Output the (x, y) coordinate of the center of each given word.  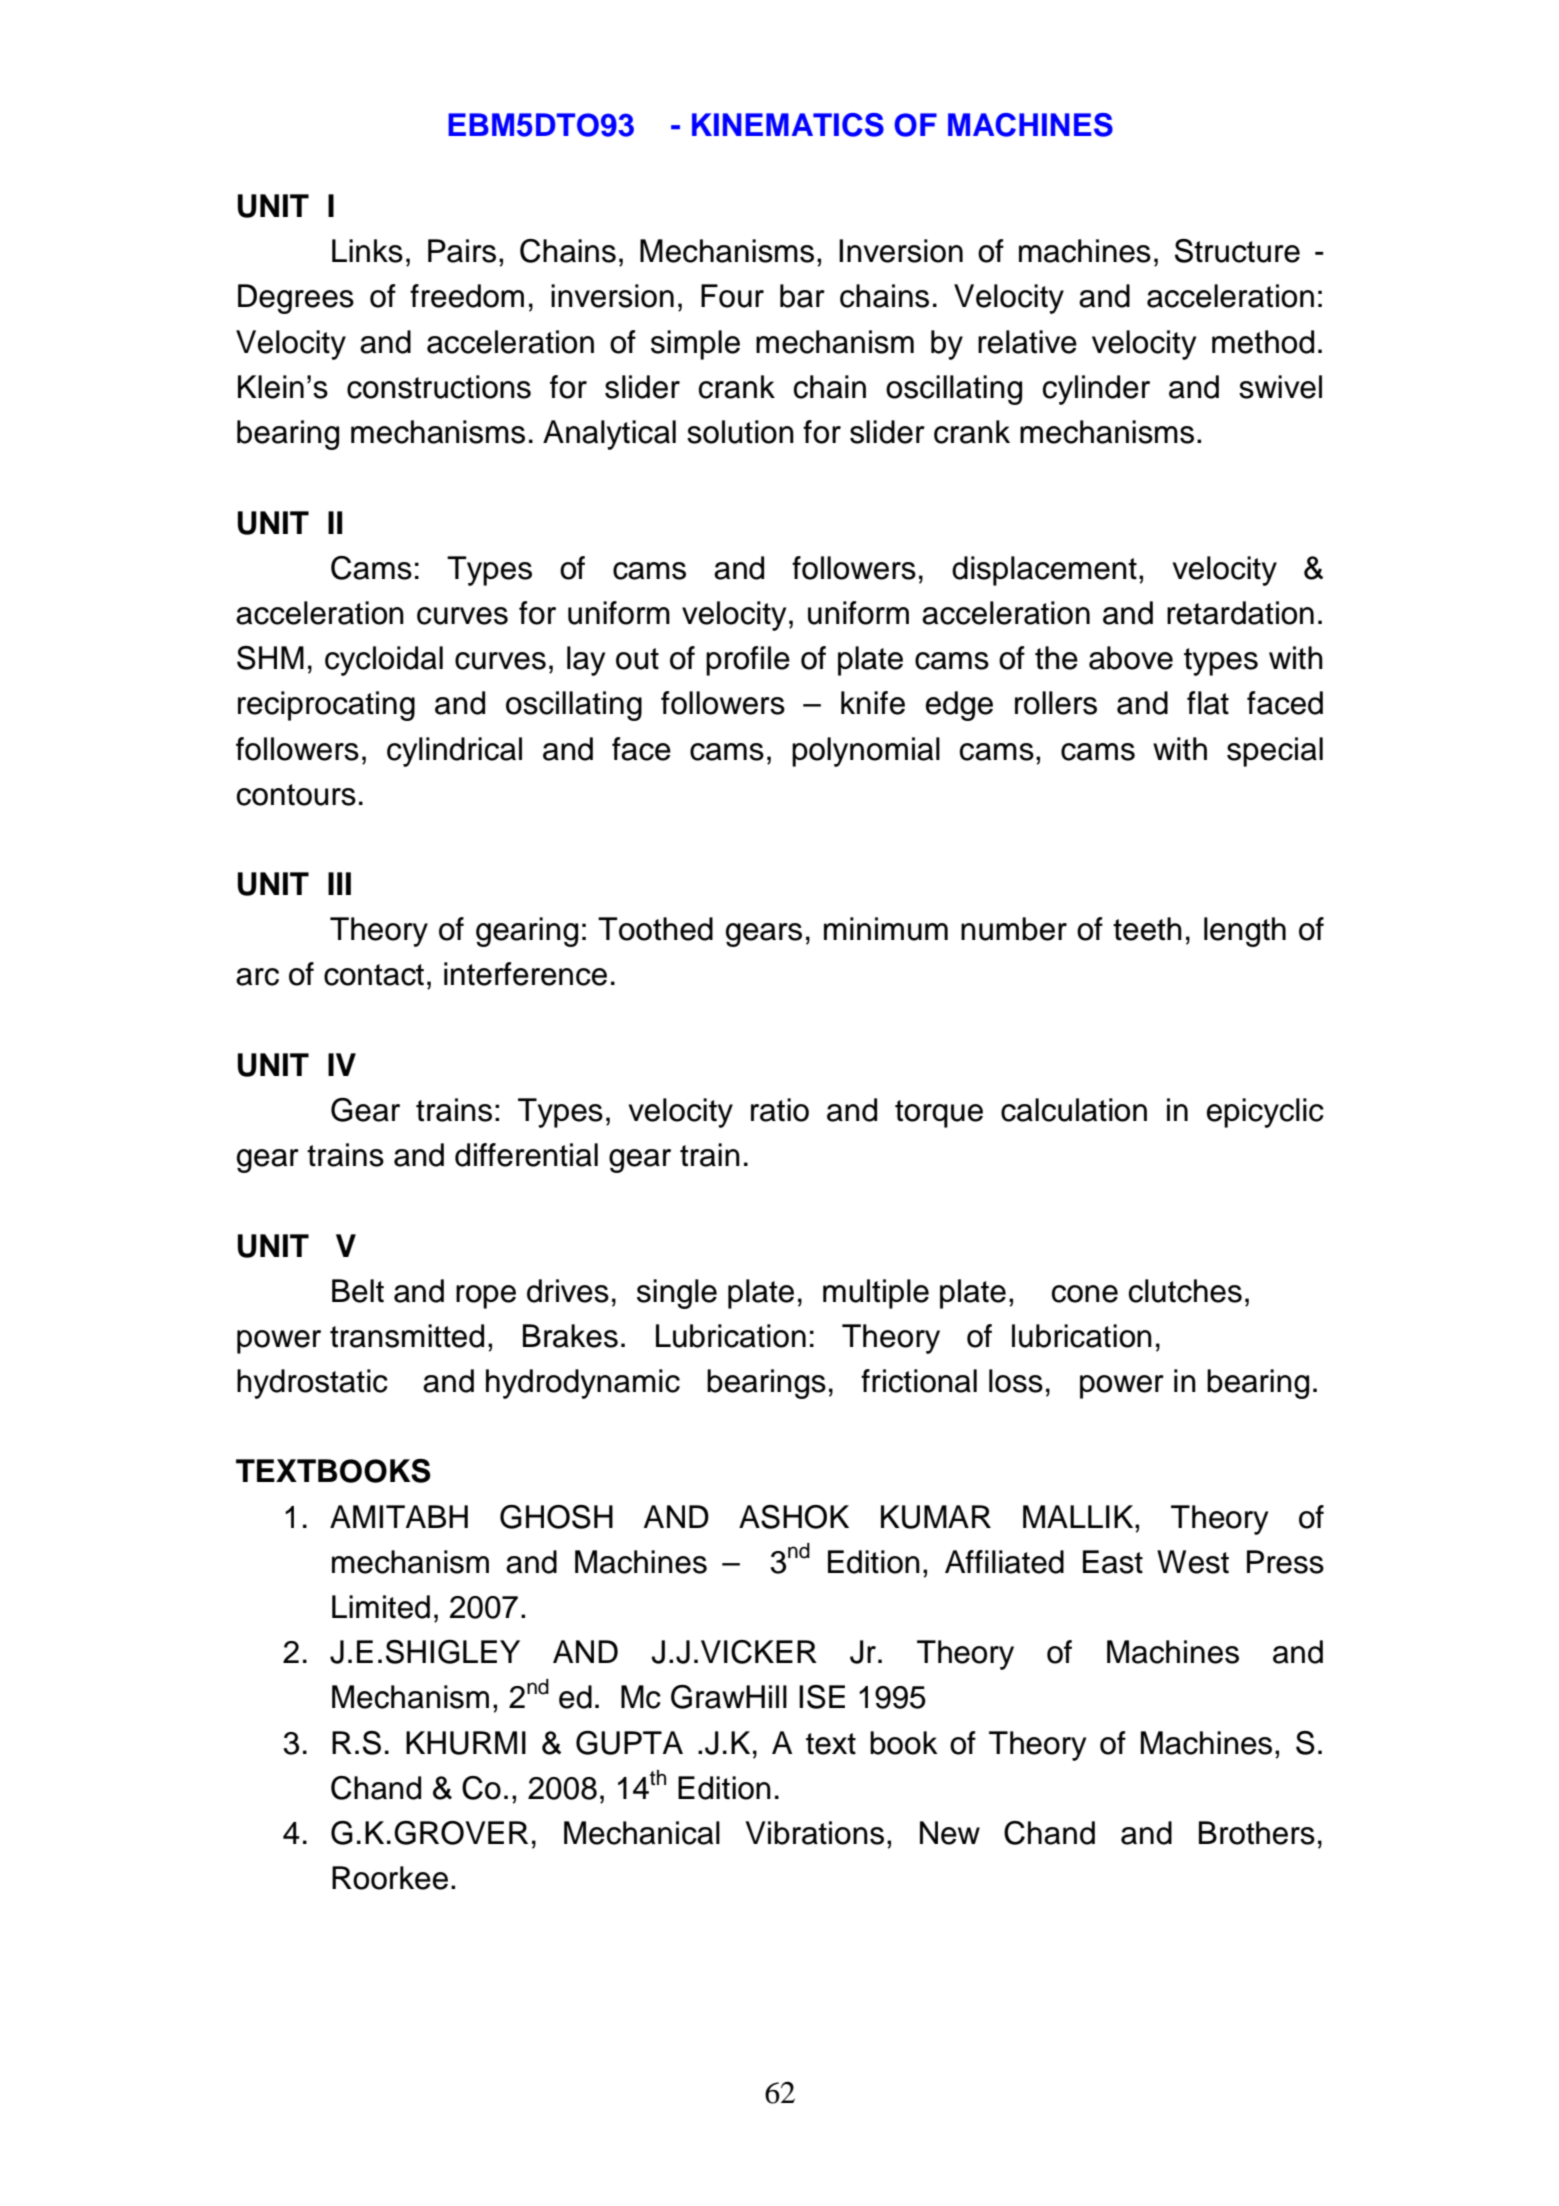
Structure (1237, 251)
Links (367, 251)
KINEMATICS (788, 125)
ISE (822, 1697)
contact (374, 975)
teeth (1147, 929)
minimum (886, 929)
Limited (381, 1607)
